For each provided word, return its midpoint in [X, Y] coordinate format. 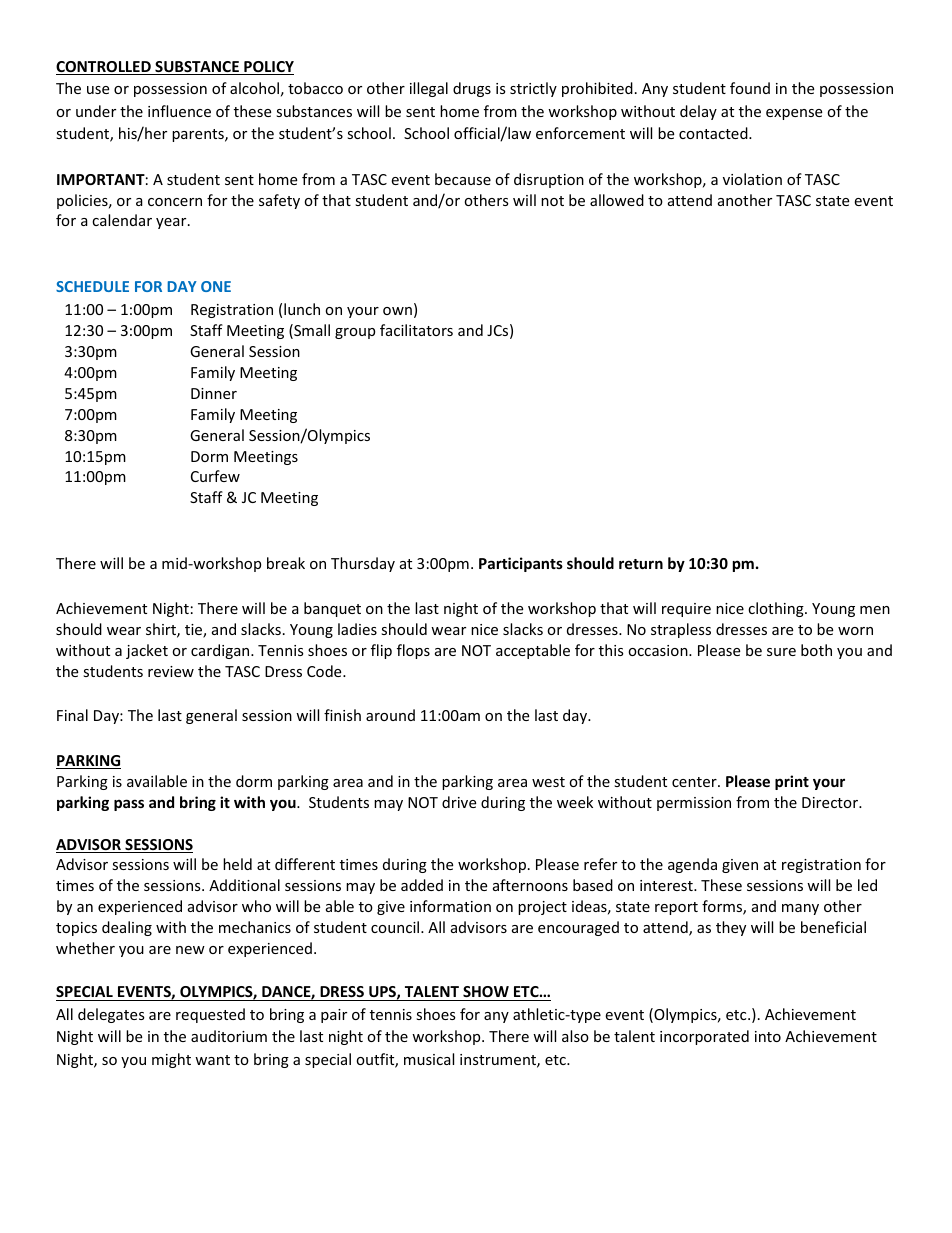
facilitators [416, 330]
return [641, 564]
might [171, 1060]
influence [179, 111]
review [171, 671]
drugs [472, 89]
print [792, 782]
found [750, 88]
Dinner [214, 393]
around [390, 715]
